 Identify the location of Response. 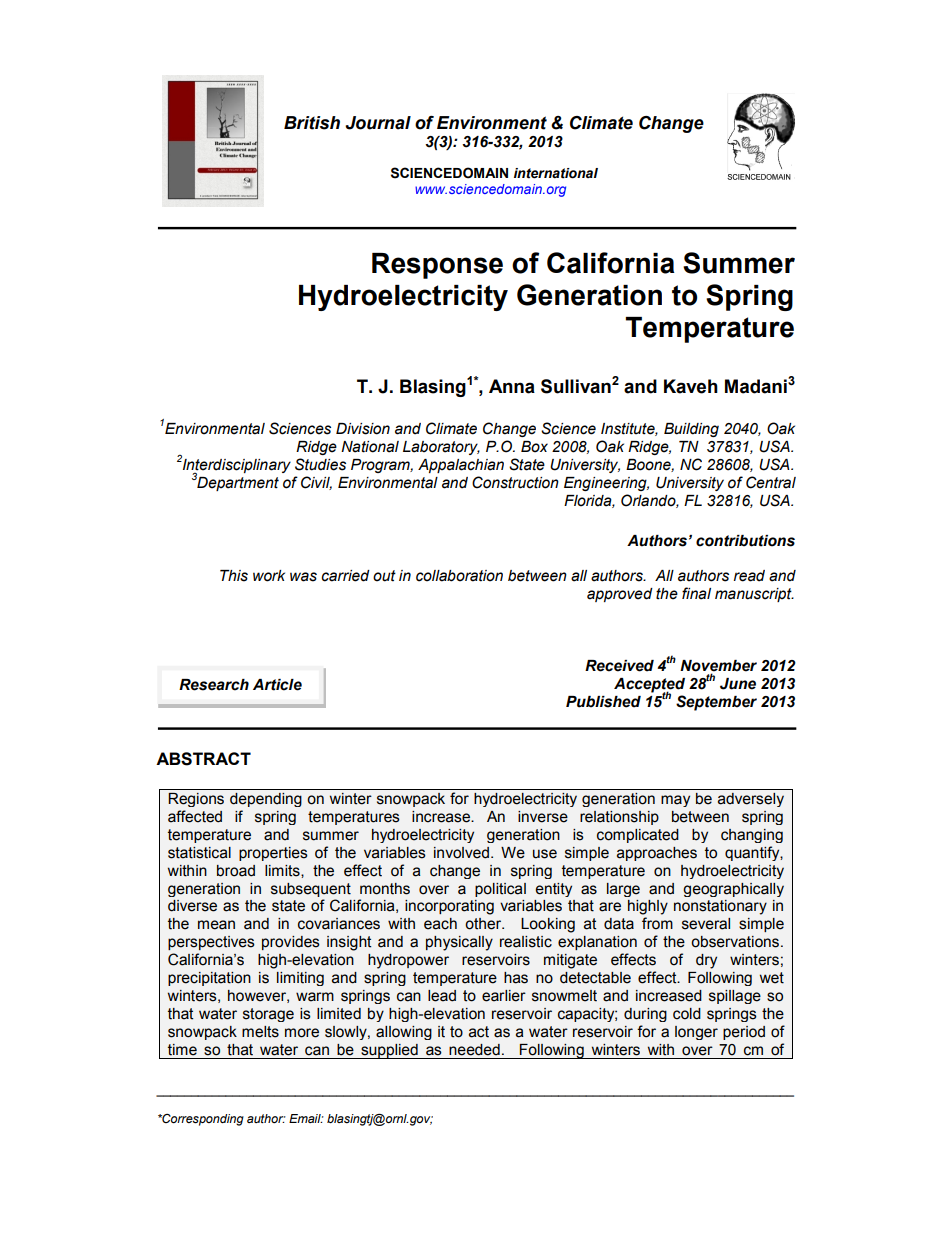
(437, 266).
